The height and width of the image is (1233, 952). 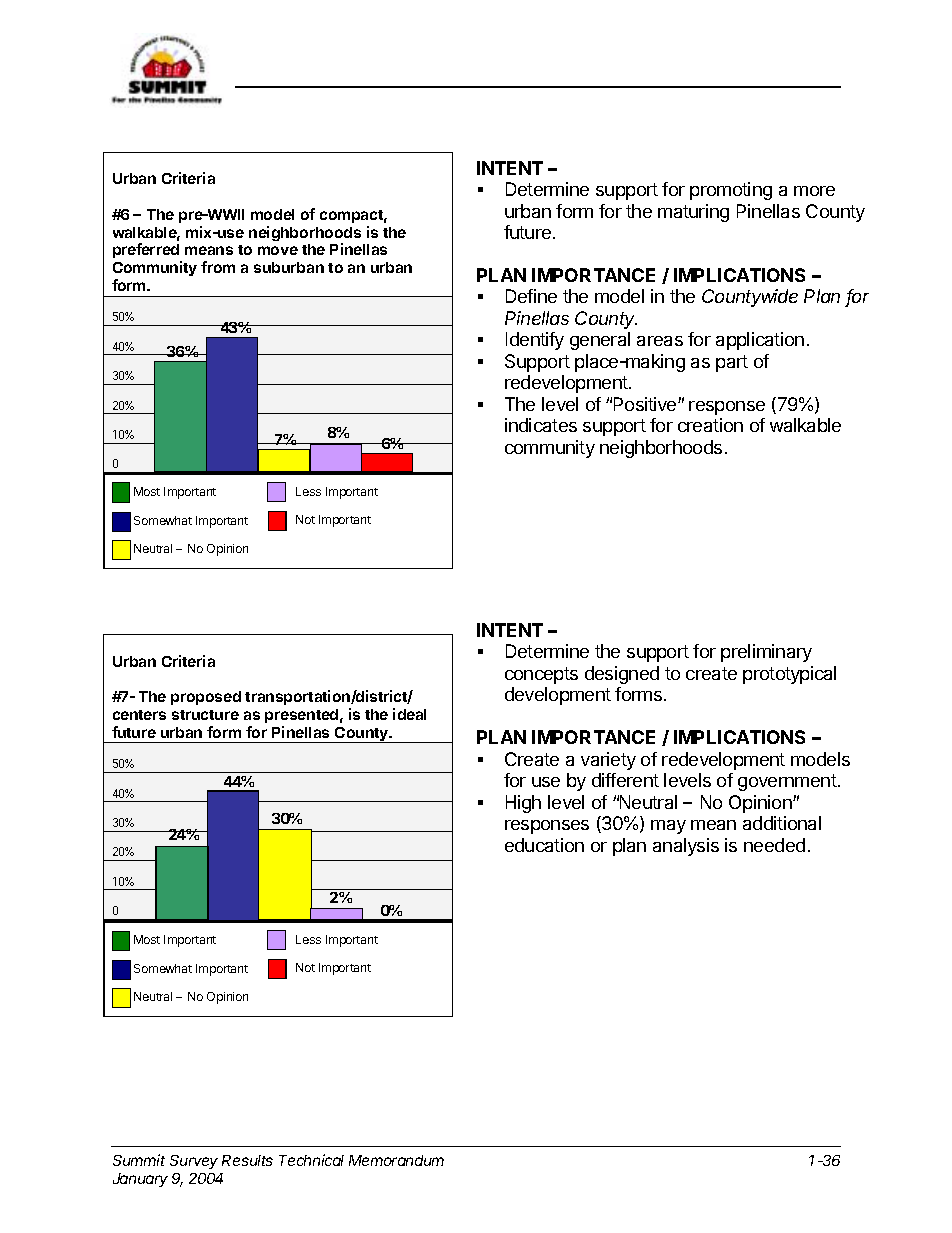 I want to click on Define, so click(x=531, y=296).
